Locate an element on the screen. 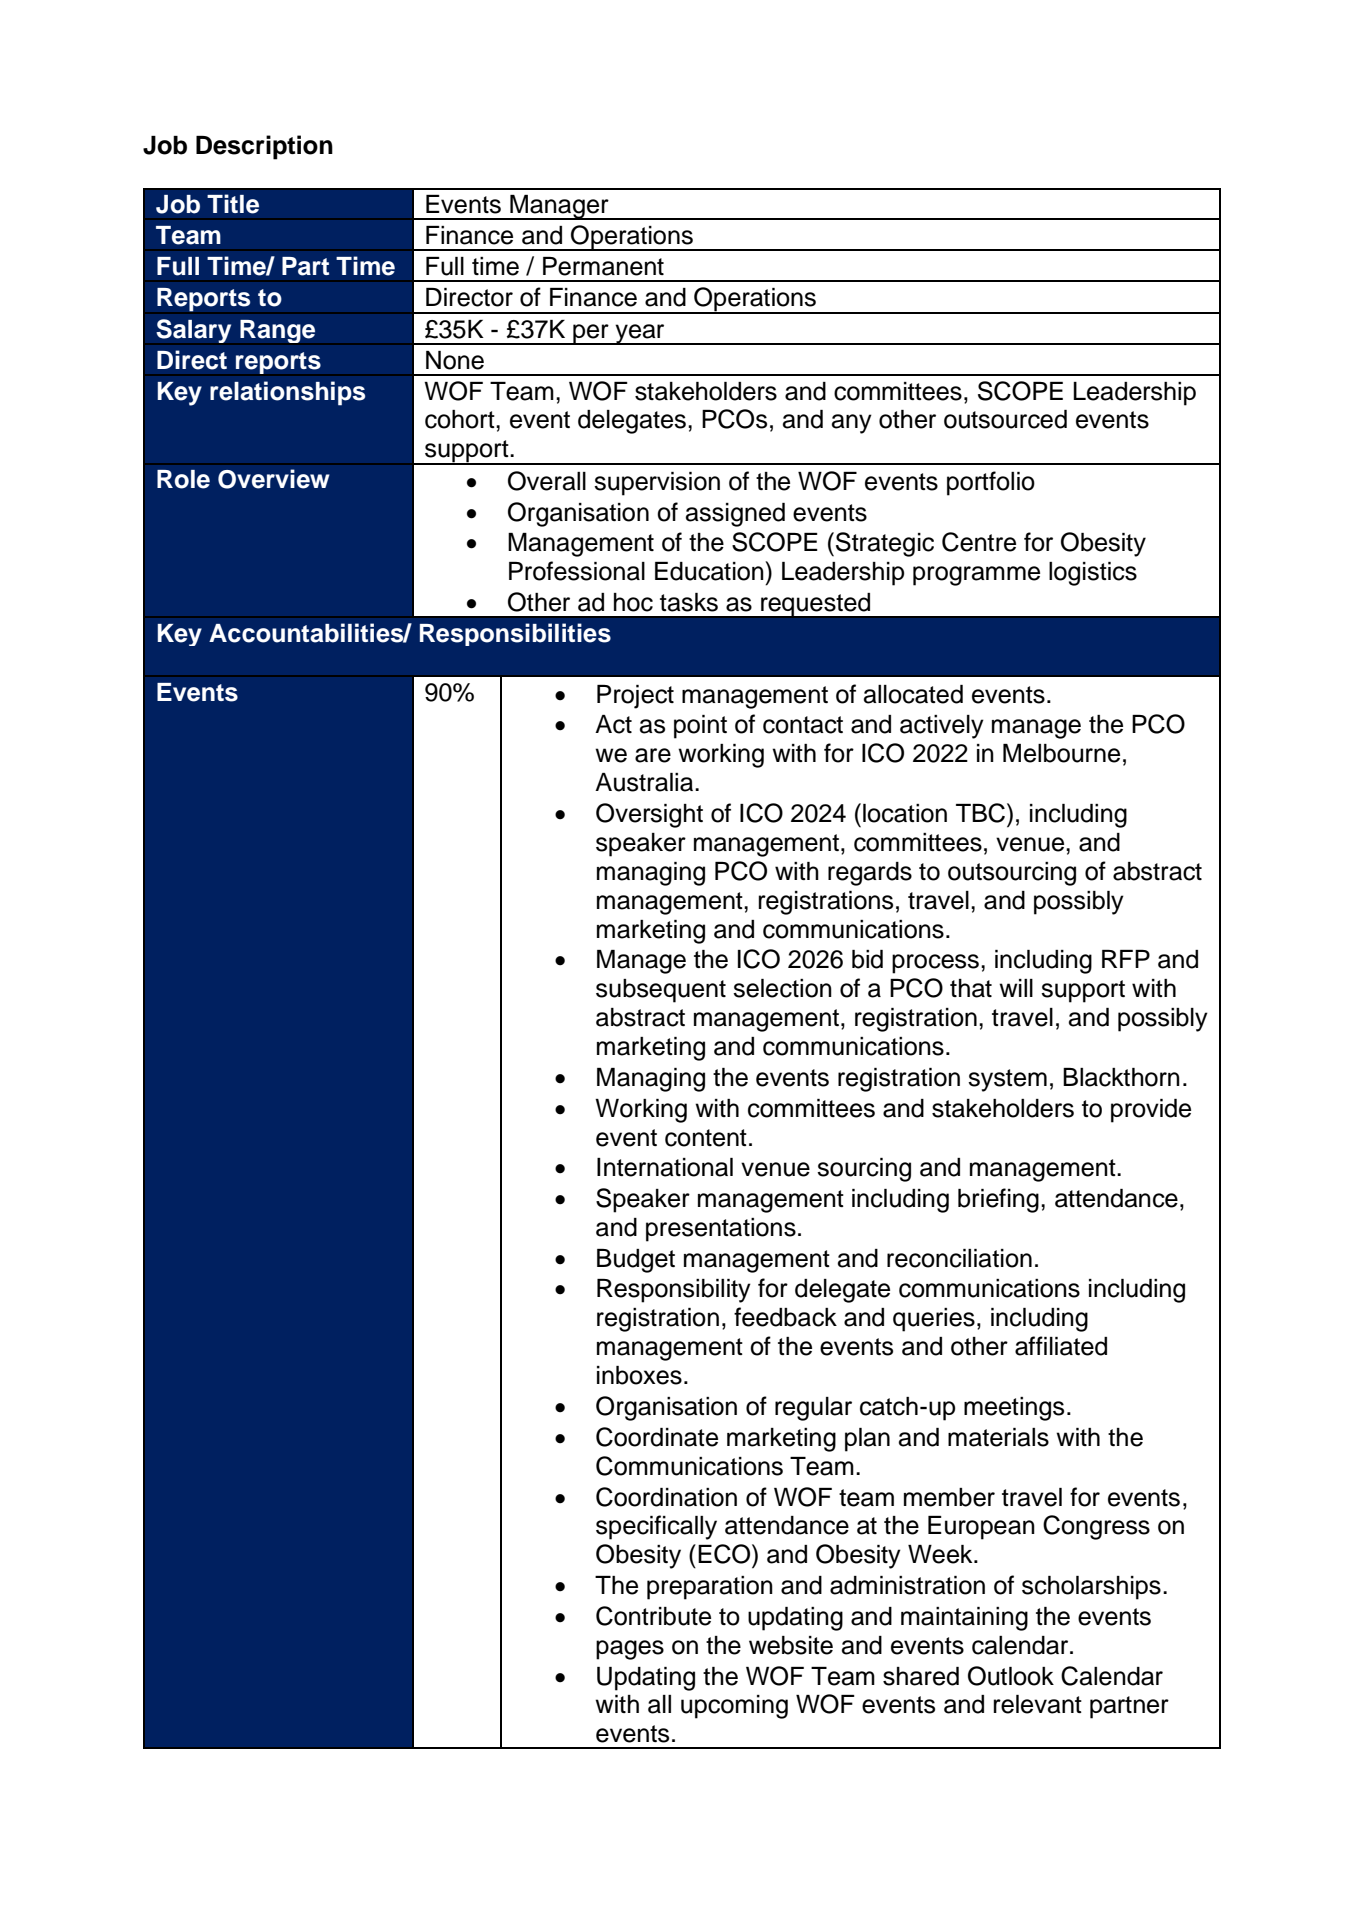 The height and width of the screenshot is (1929, 1364). will is located at coordinates (1016, 988).
